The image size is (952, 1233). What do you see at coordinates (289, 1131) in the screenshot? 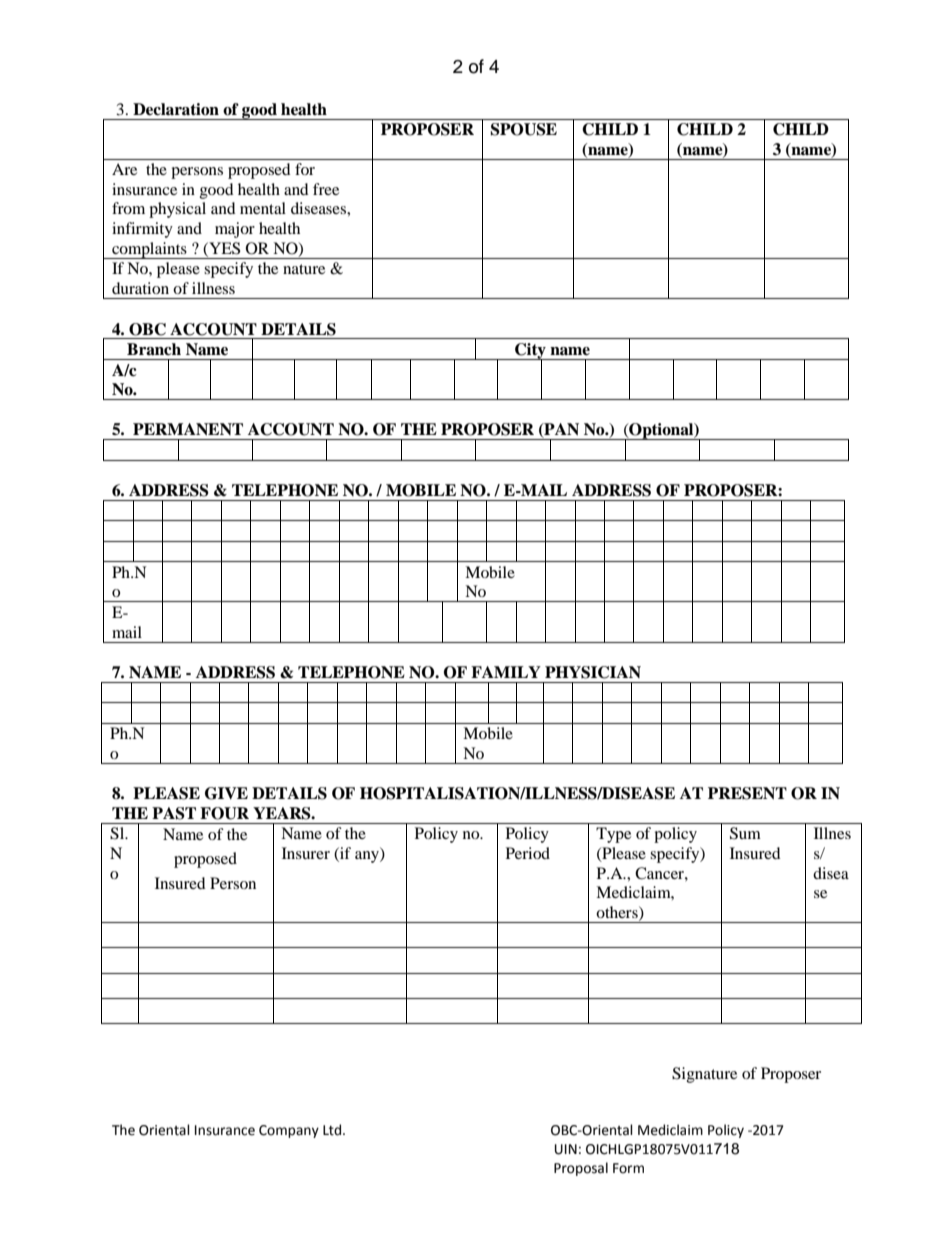
I see `Company` at bounding box center [289, 1131].
